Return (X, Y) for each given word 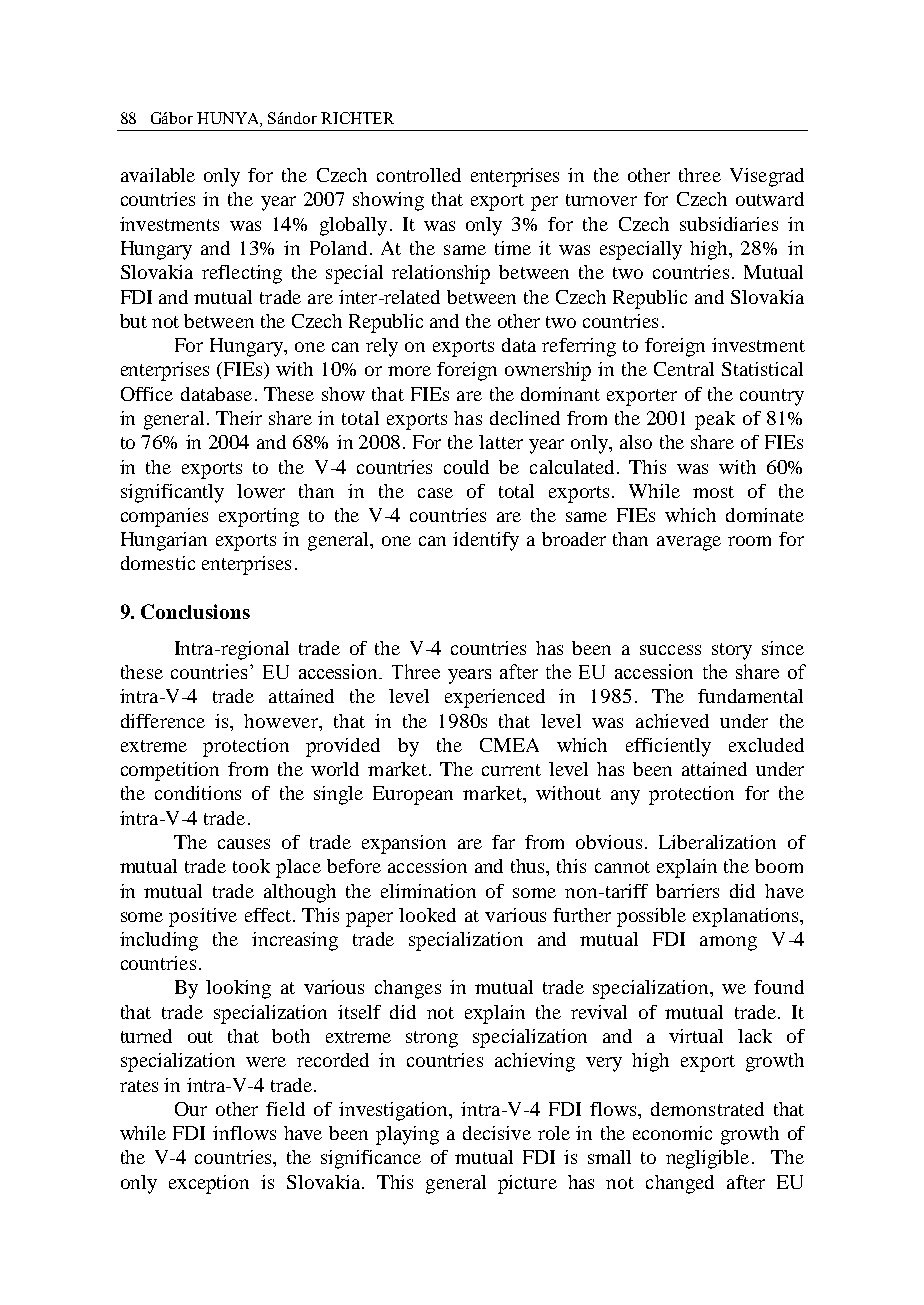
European (413, 795)
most (713, 492)
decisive (497, 1133)
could (466, 467)
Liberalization (717, 842)
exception (209, 1184)
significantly (172, 493)
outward (770, 199)
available (158, 175)
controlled (419, 175)
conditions (198, 793)
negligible (707, 1159)
